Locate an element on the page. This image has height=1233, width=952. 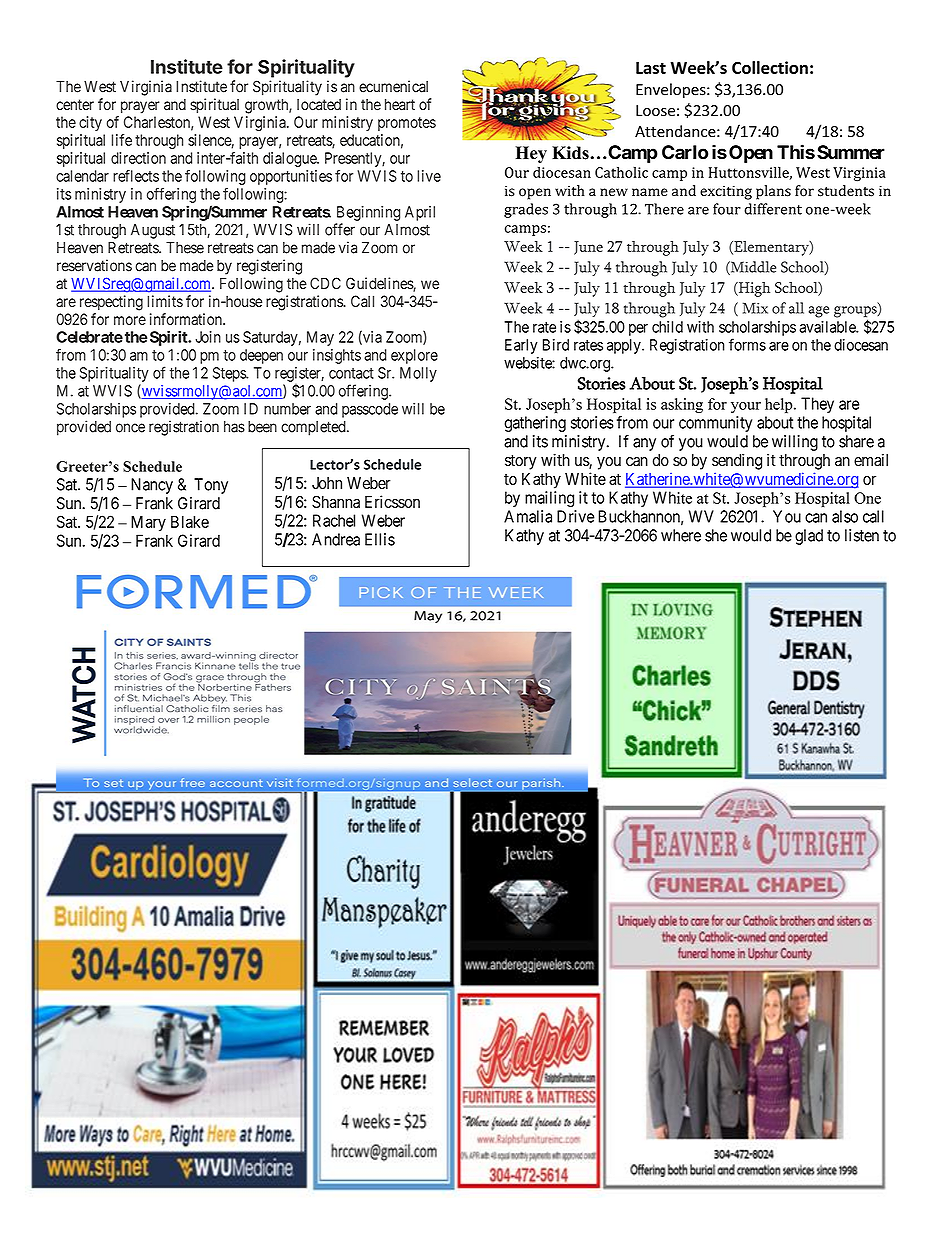
Amalia is located at coordinates (528, 516).
